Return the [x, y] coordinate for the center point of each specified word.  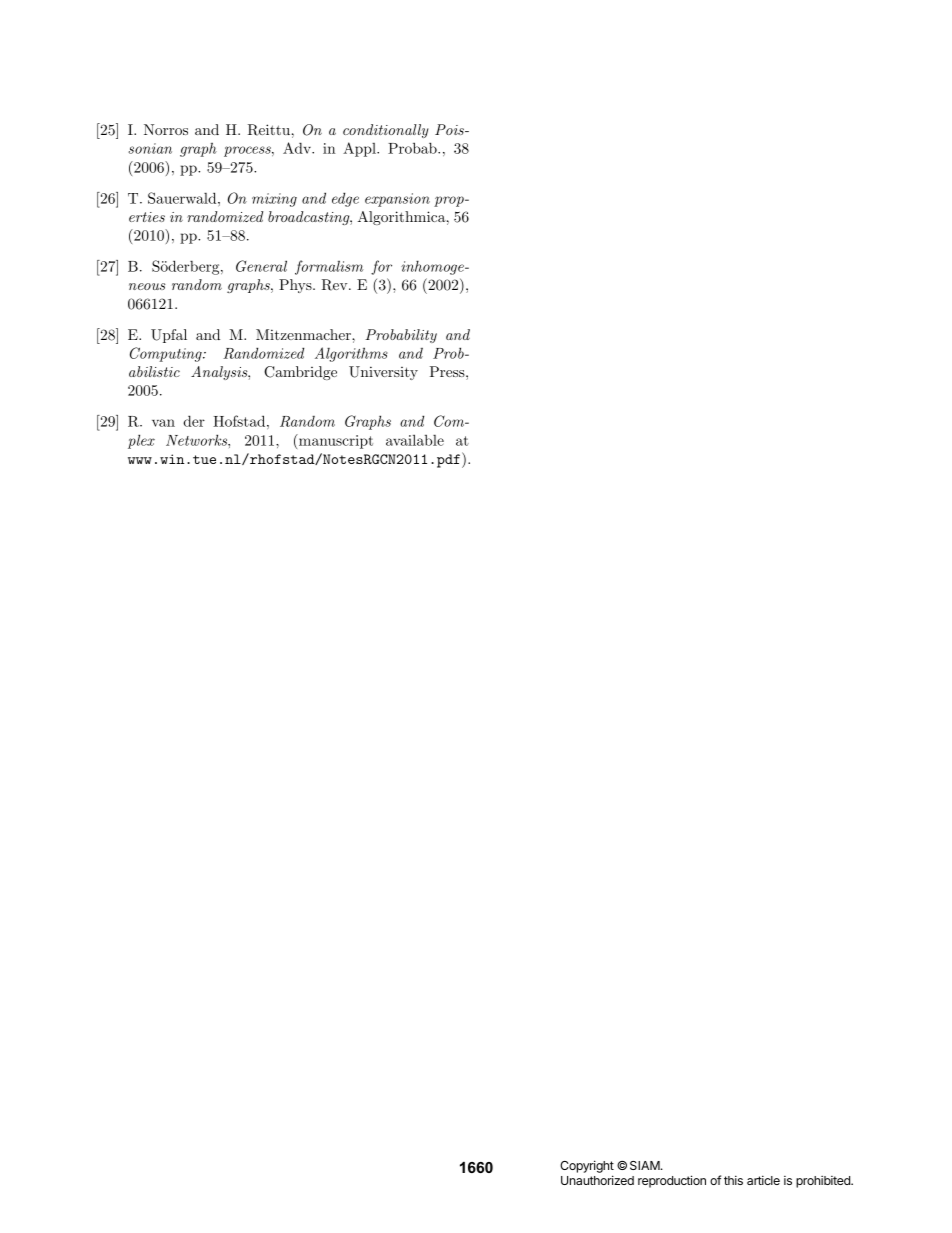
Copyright [587, 1168]
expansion [397, 200]
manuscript [335, 441]
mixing [274, 200]
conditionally [386, 131]
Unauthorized [597, 1180]
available [415, 440]
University [383, 373]
